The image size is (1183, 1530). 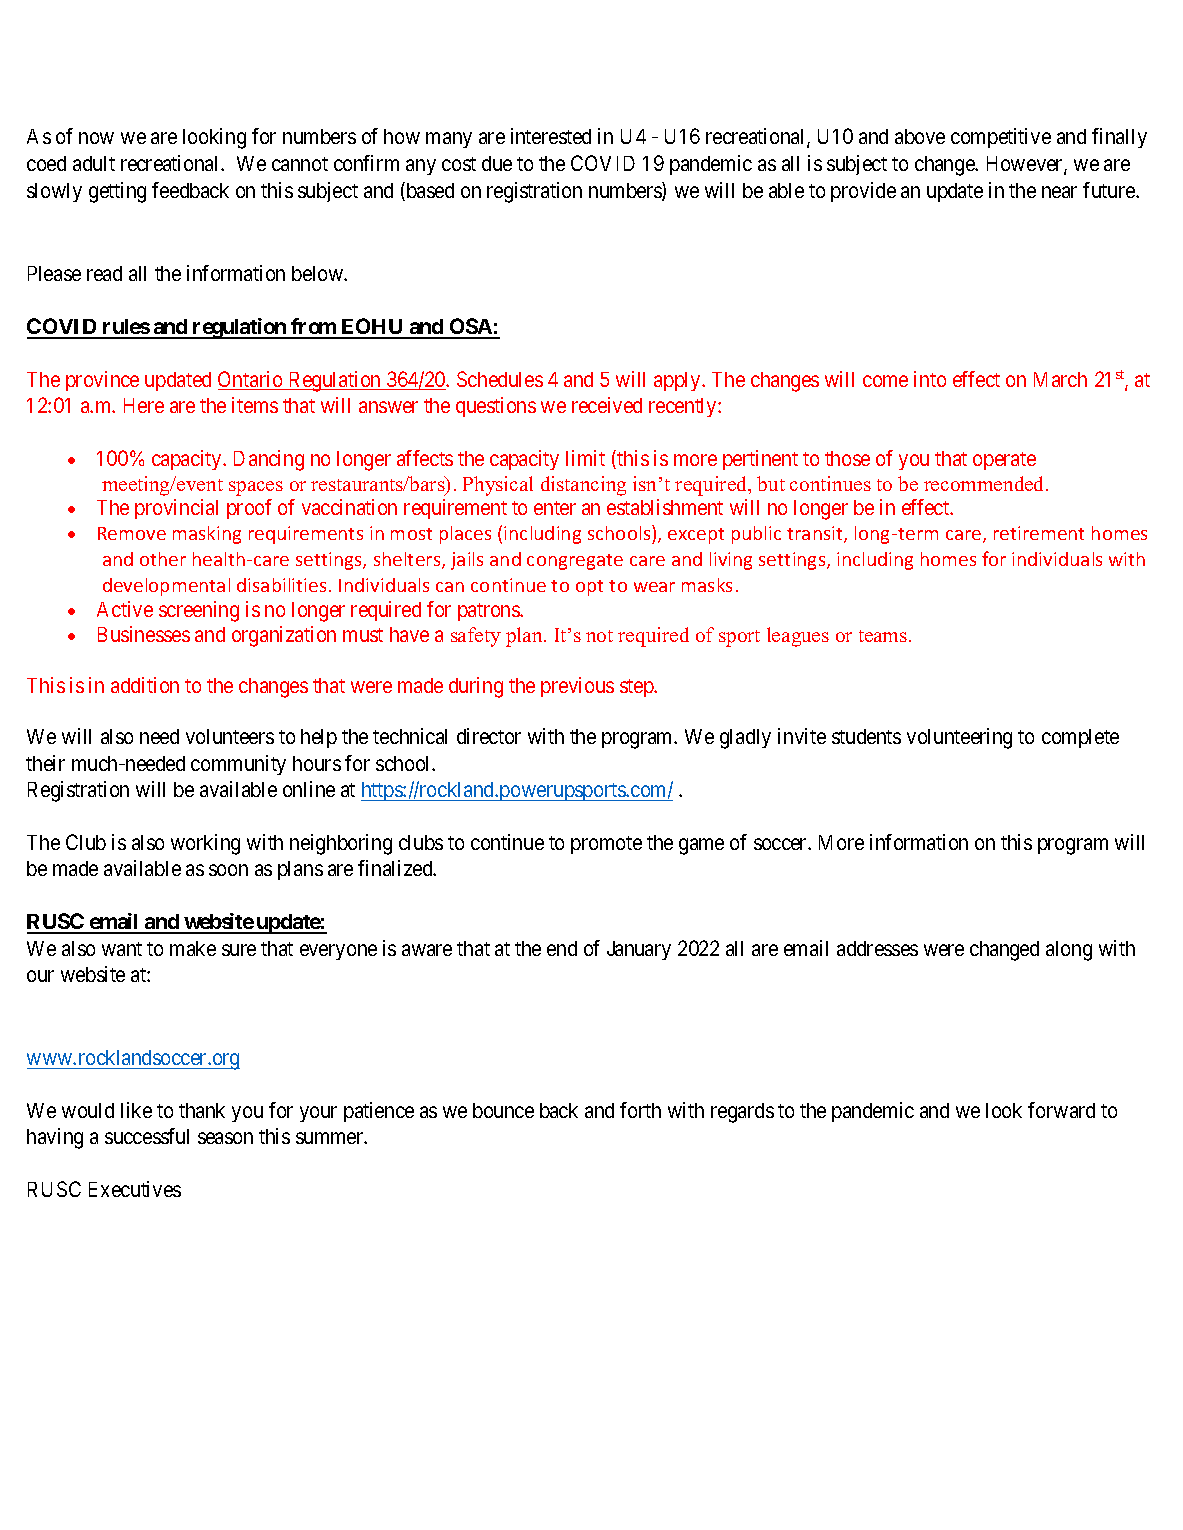 I want to click on working, so click(x=205, y=844).
